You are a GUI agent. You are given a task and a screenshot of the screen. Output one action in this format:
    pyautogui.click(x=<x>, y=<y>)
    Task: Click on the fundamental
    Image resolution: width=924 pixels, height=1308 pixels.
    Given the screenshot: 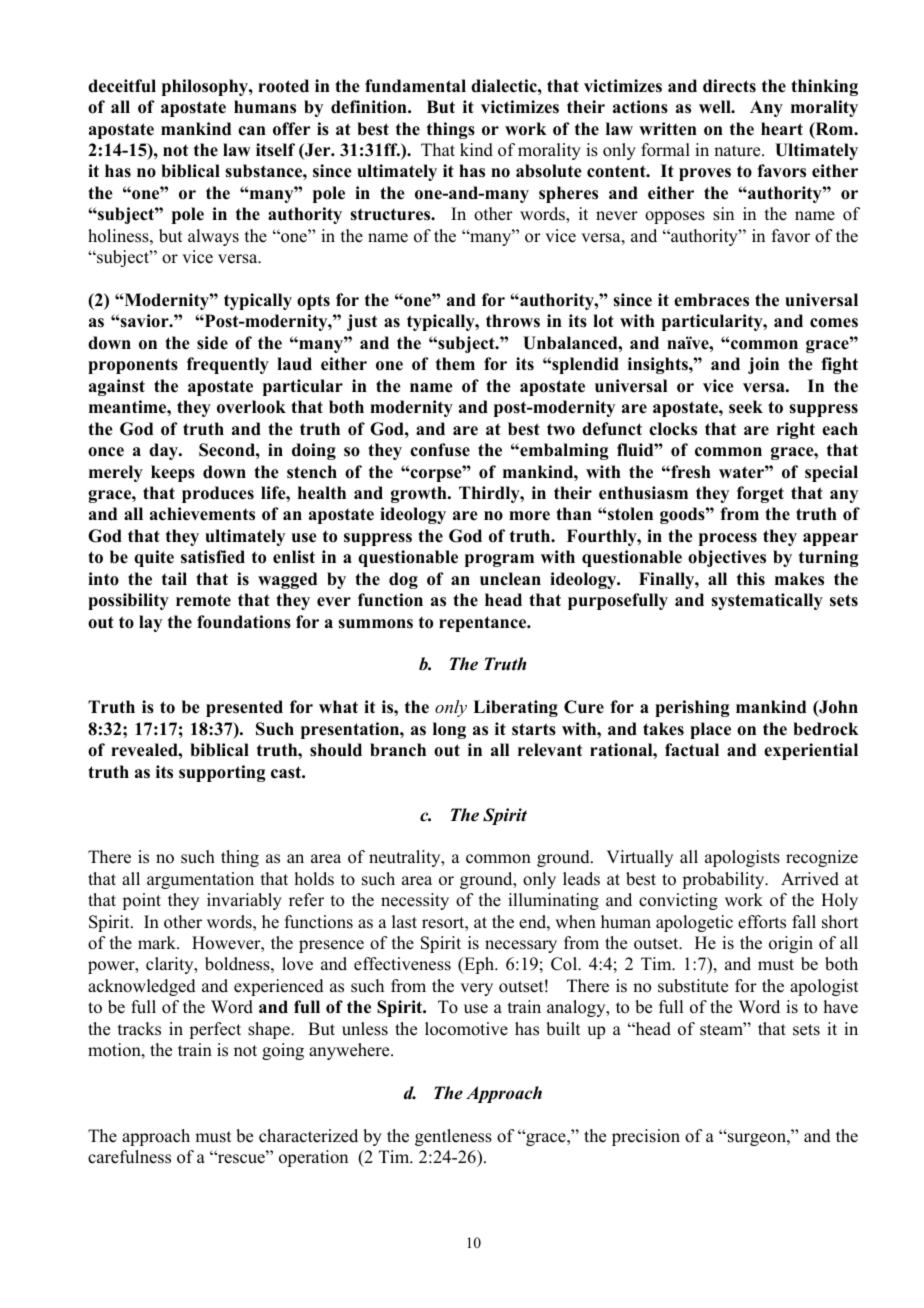 What is the action you would take?
    pyautogui.click(x=415, y=86)
